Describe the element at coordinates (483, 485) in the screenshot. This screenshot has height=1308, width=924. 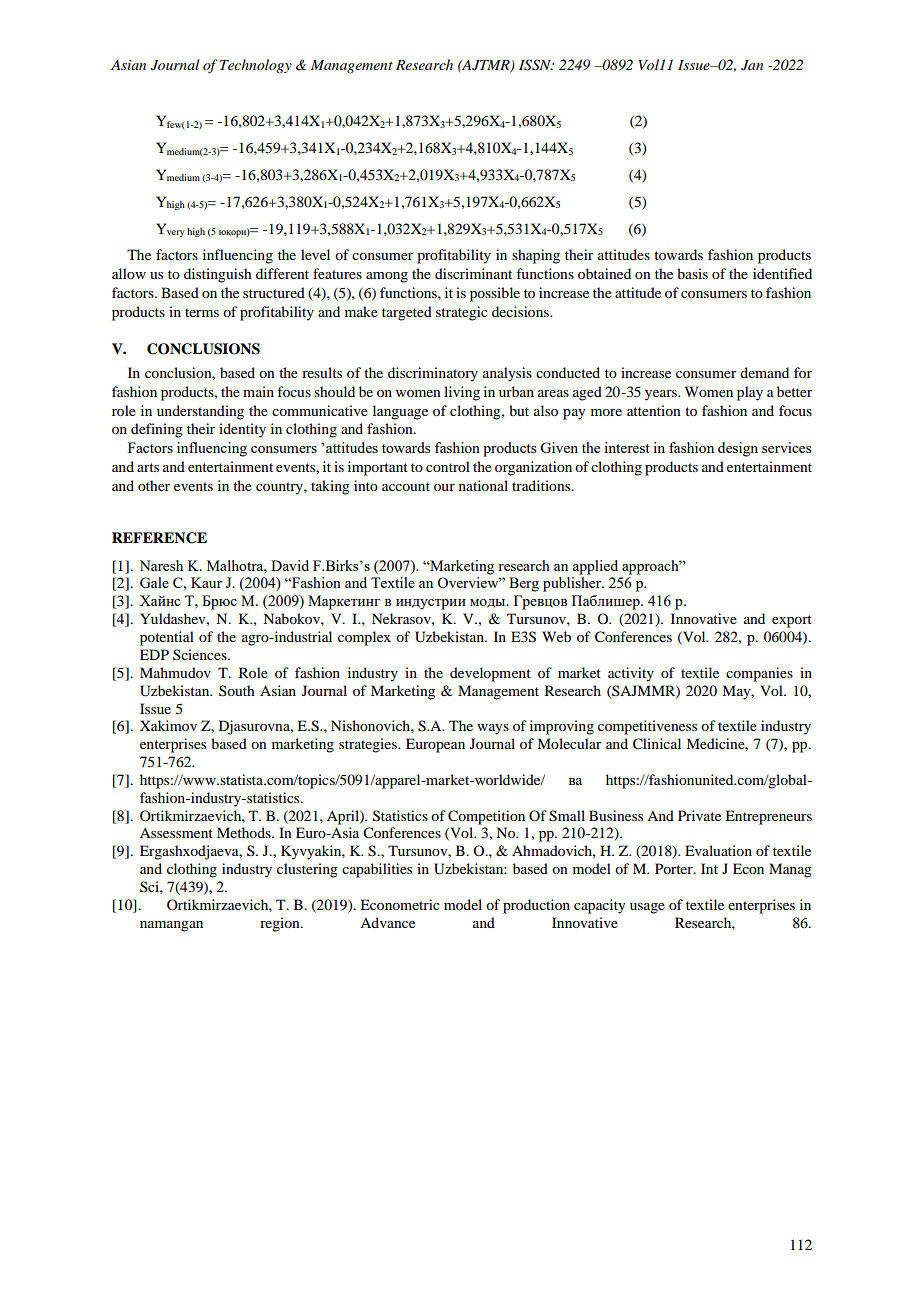
I see `national` at that location.
